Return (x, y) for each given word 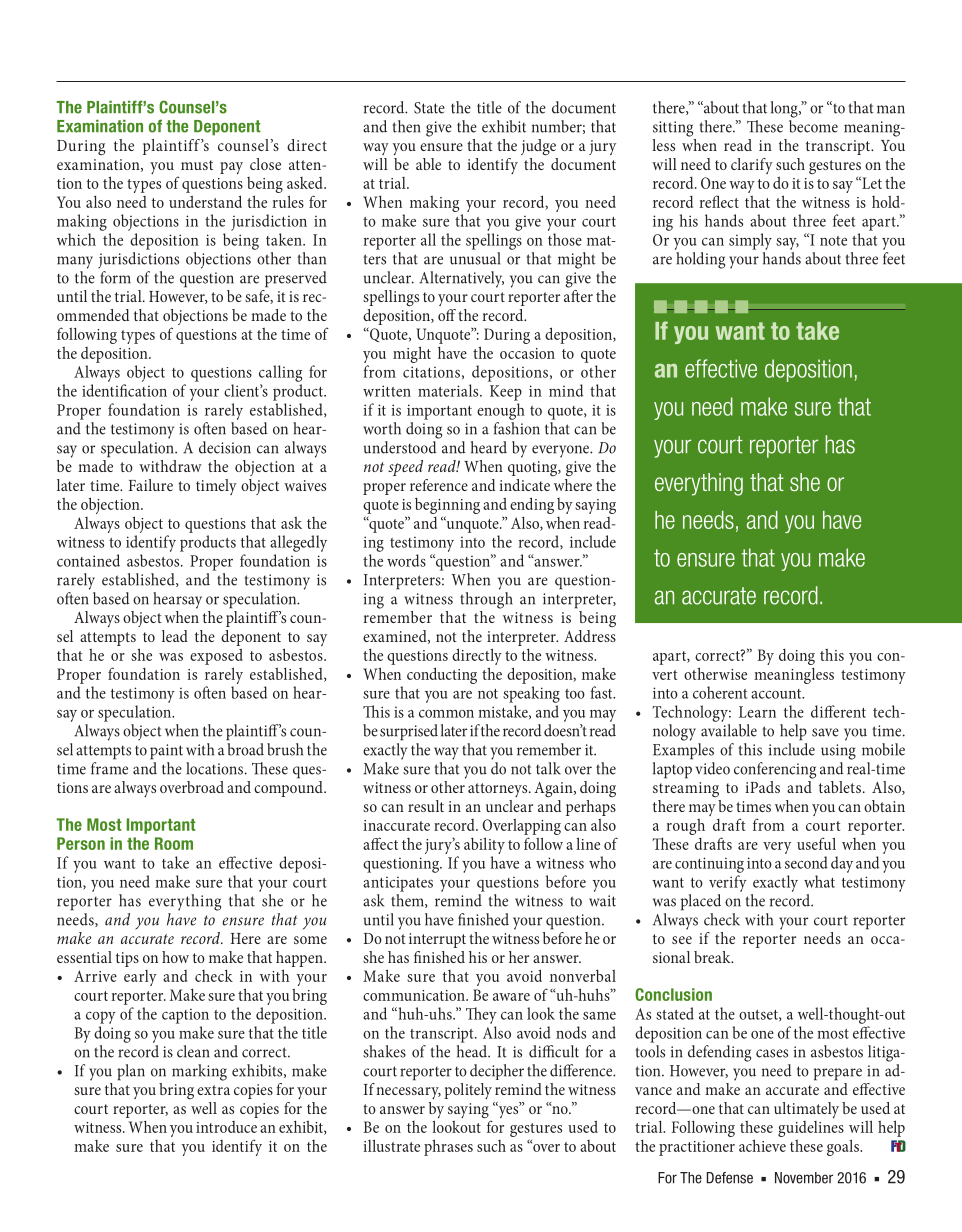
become (813, 126)
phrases (448, 1147)
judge (538, 147)
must (197, 165)
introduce (226, 1127)
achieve (762, 1145)
